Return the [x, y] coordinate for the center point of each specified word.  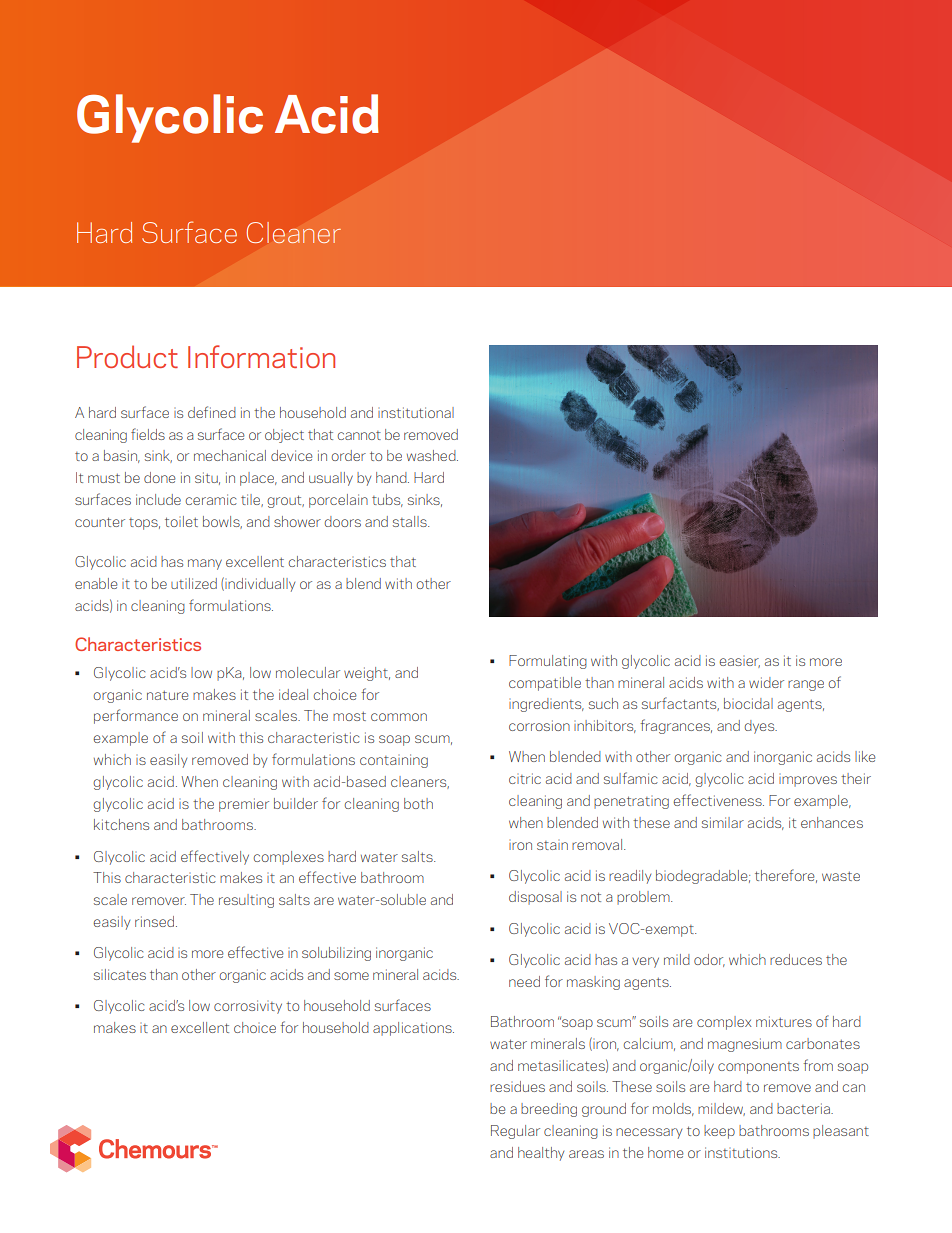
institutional [416, 412]
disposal [535, 898]
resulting [246, 901]
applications [413, 1029]
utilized [194, 583]
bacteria [804, 1108]
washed [432, 455]
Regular [515, 1132]
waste [841, 876]
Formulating [548, 662]
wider [766, 682]
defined [212, 412]
